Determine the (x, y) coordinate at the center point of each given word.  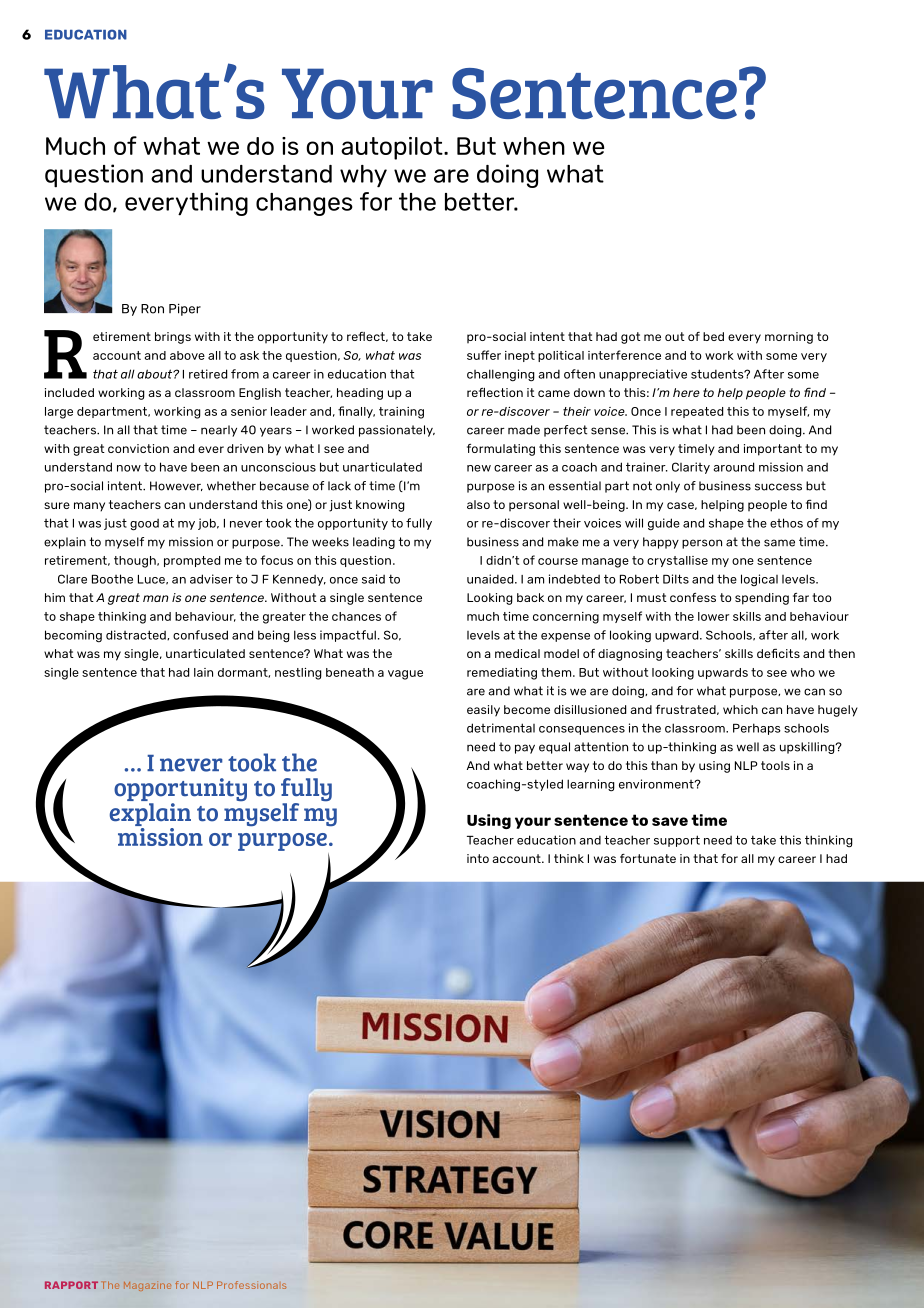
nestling (298, 674)
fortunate (648, 858)
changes (304, 204)
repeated (697, 412)
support (677, 841)
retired (208, 374)
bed (713, 336)
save (670, 821)
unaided (491, 579)
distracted (137, 635)
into (478, 858)
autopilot (393, 148)
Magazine (147, 1286)
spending (762, 599)
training (401, 413)
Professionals (252, 1285)
